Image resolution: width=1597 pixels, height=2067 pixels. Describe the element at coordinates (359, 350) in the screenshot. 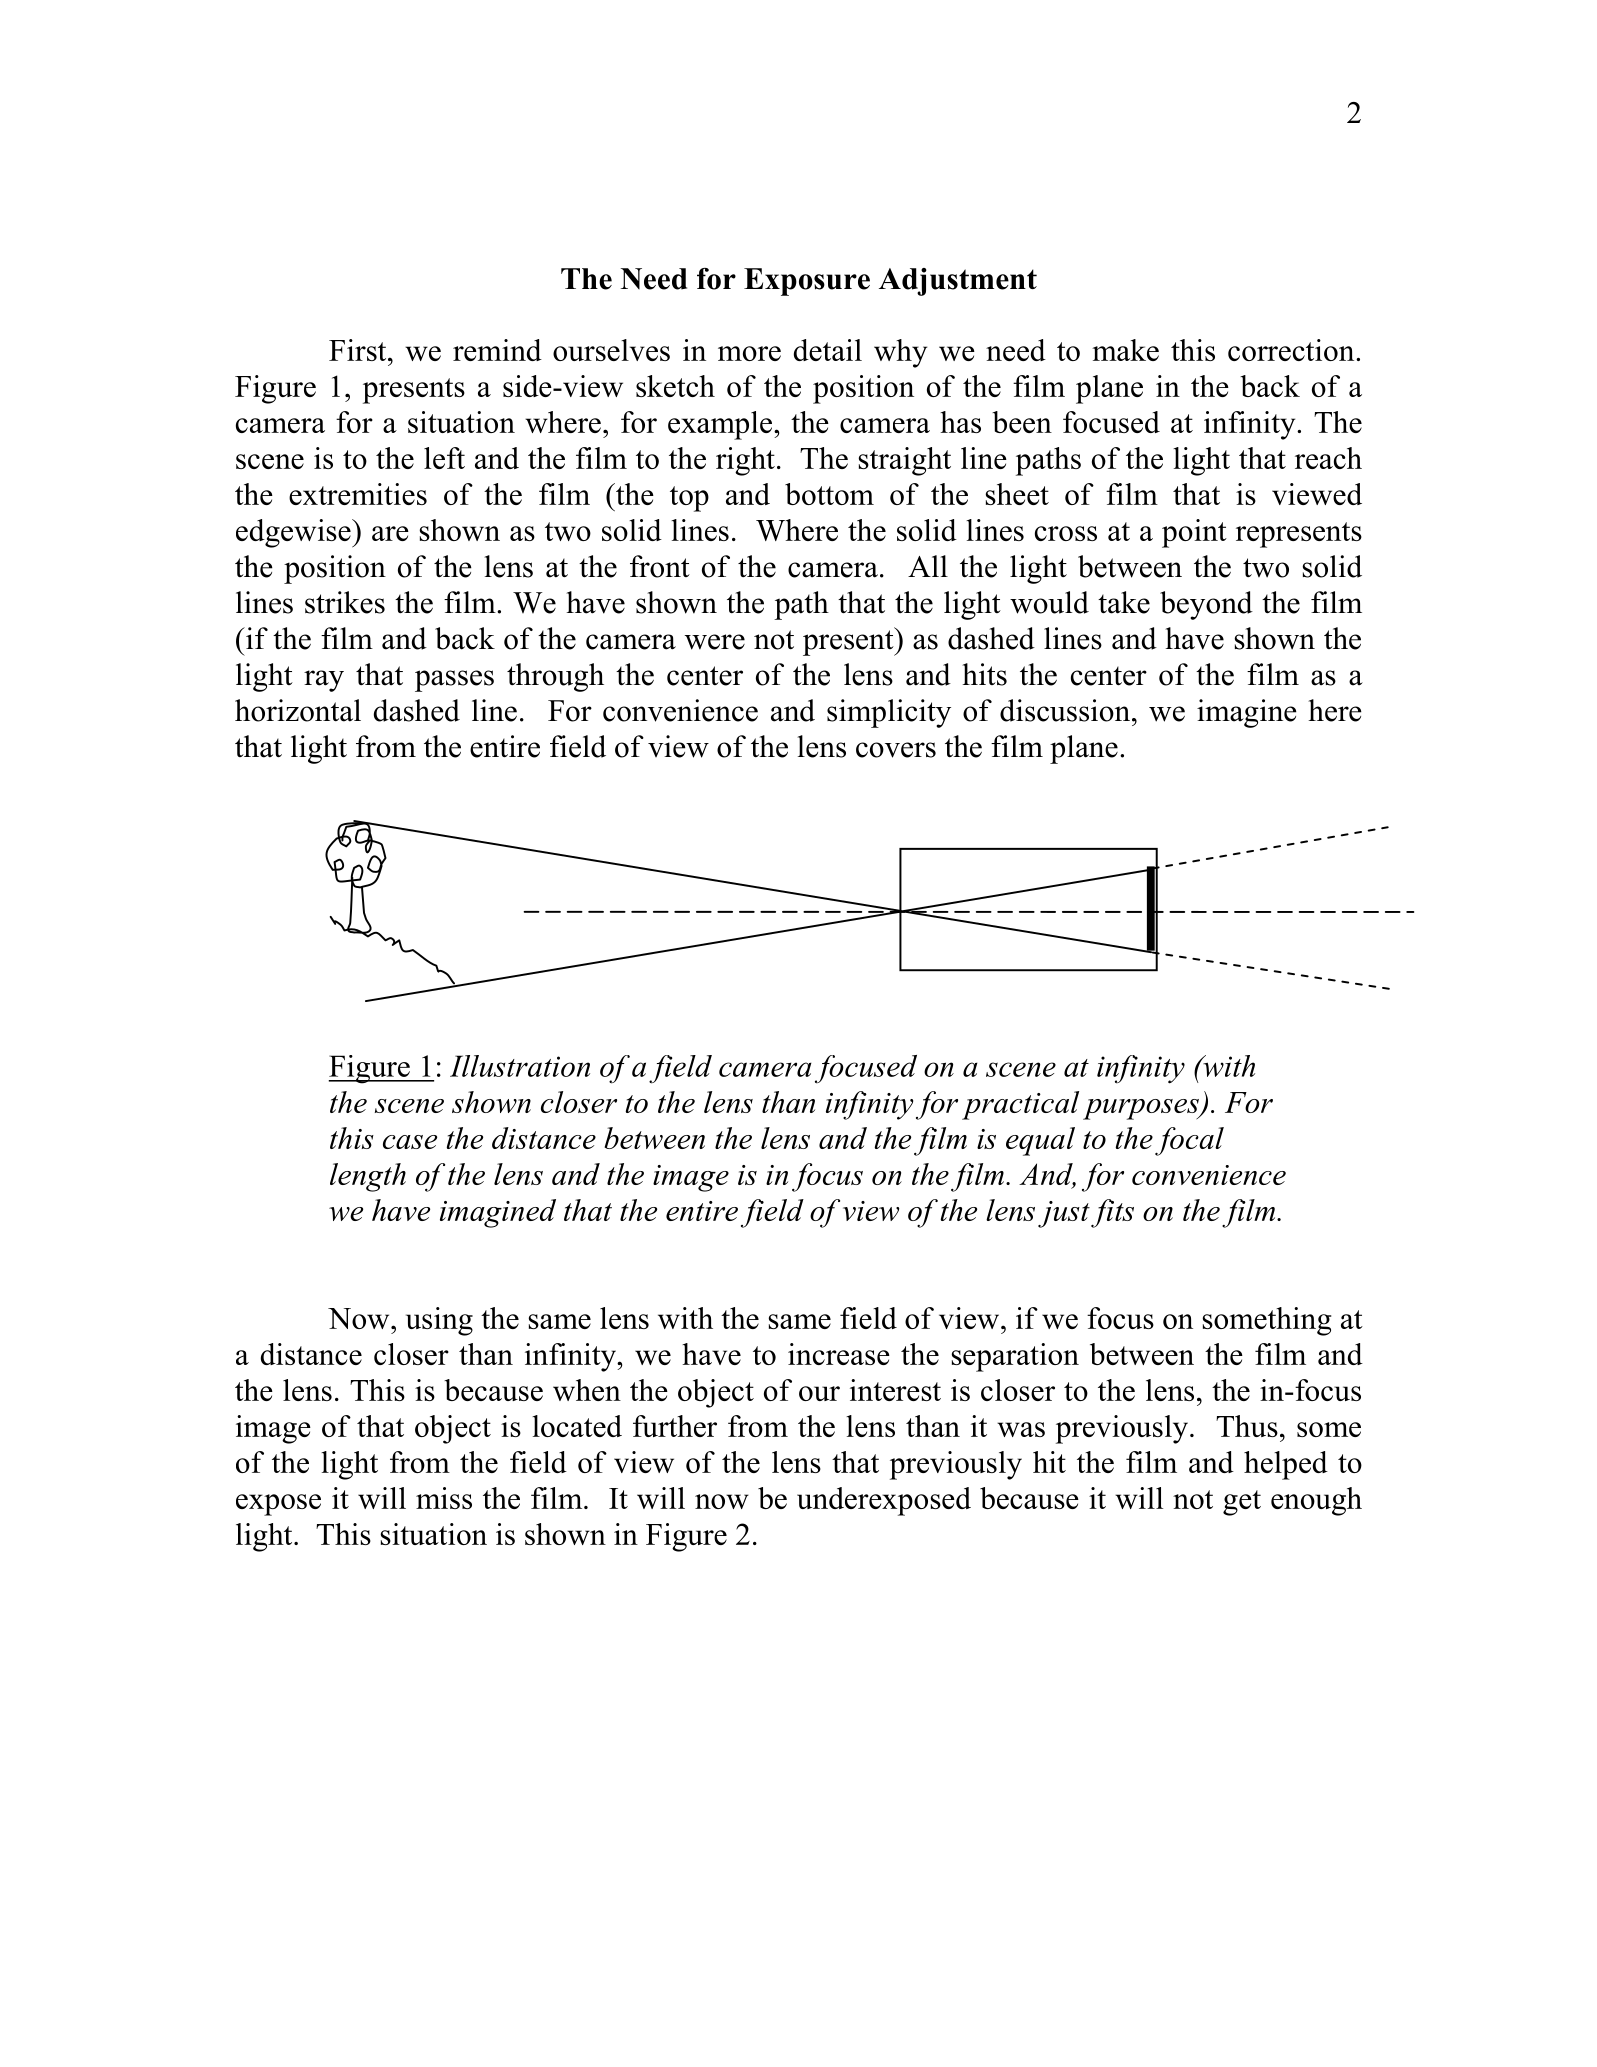

I see `First` at that location.
